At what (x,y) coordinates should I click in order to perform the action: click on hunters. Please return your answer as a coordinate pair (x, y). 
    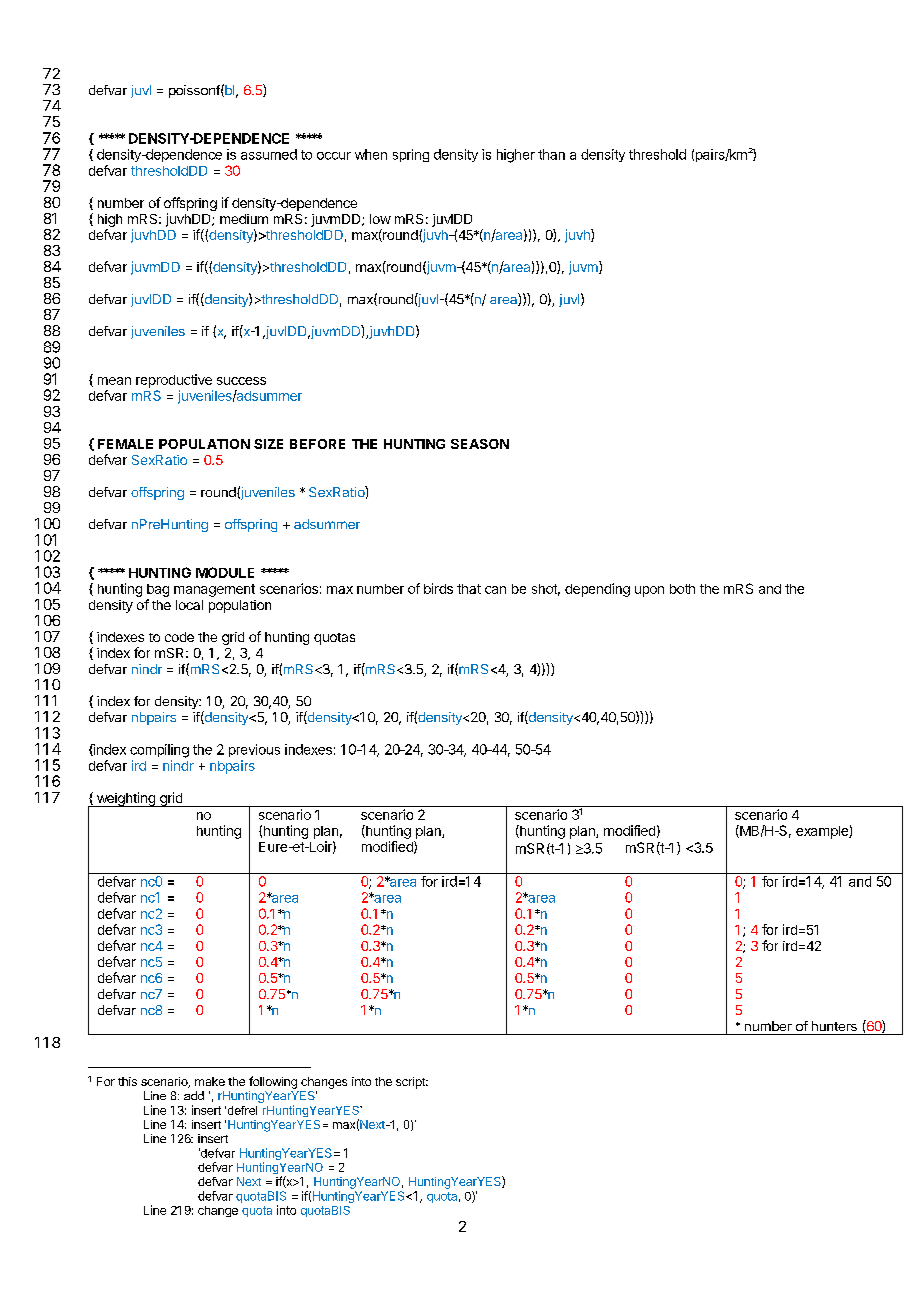
    Looking at the image, I should click on (834, 1026).
